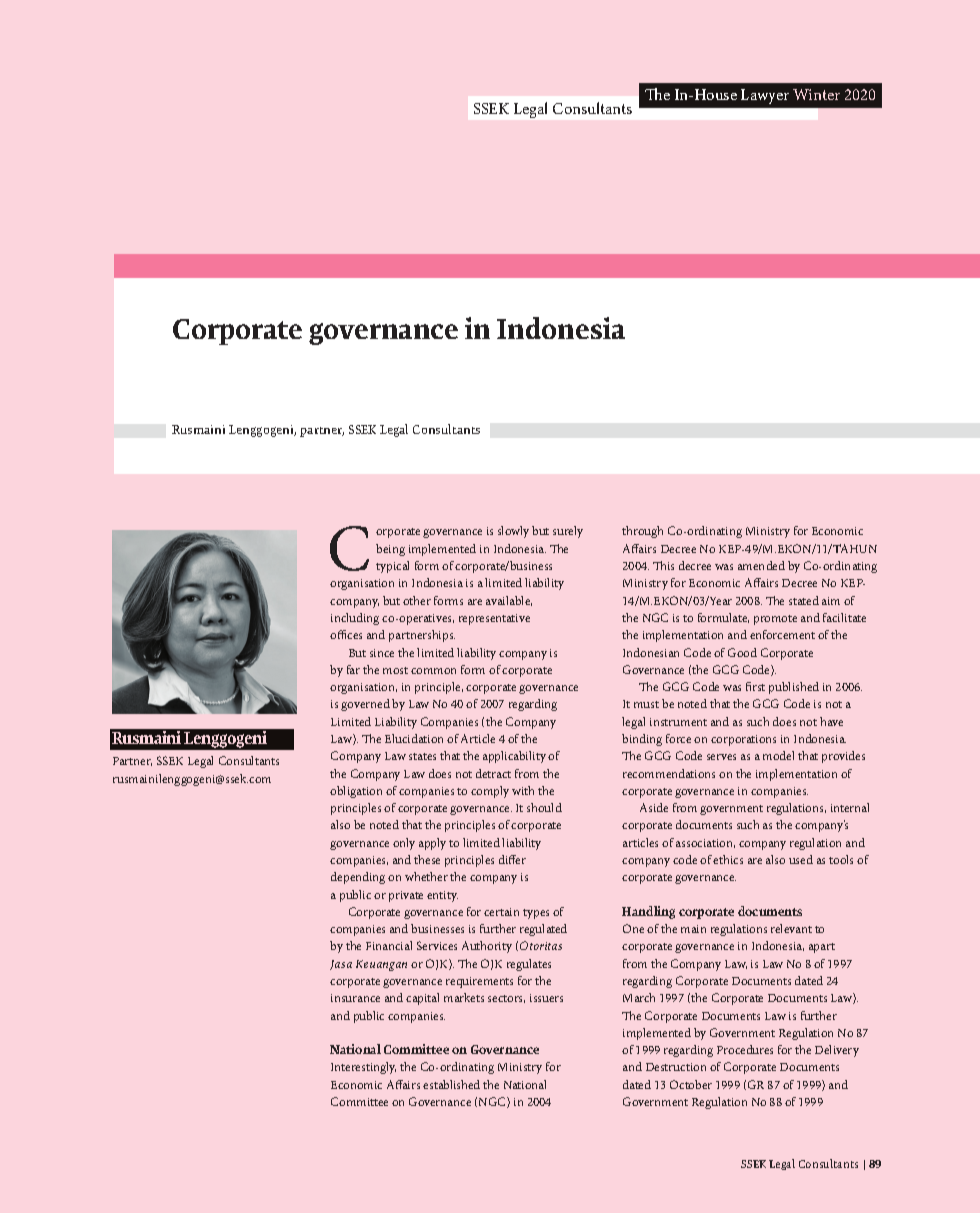 Image resolution: width=980 pixels, height=1213 pixels. Describe the element at coordinates (390, 550) in the image. I see `being` at that location.
